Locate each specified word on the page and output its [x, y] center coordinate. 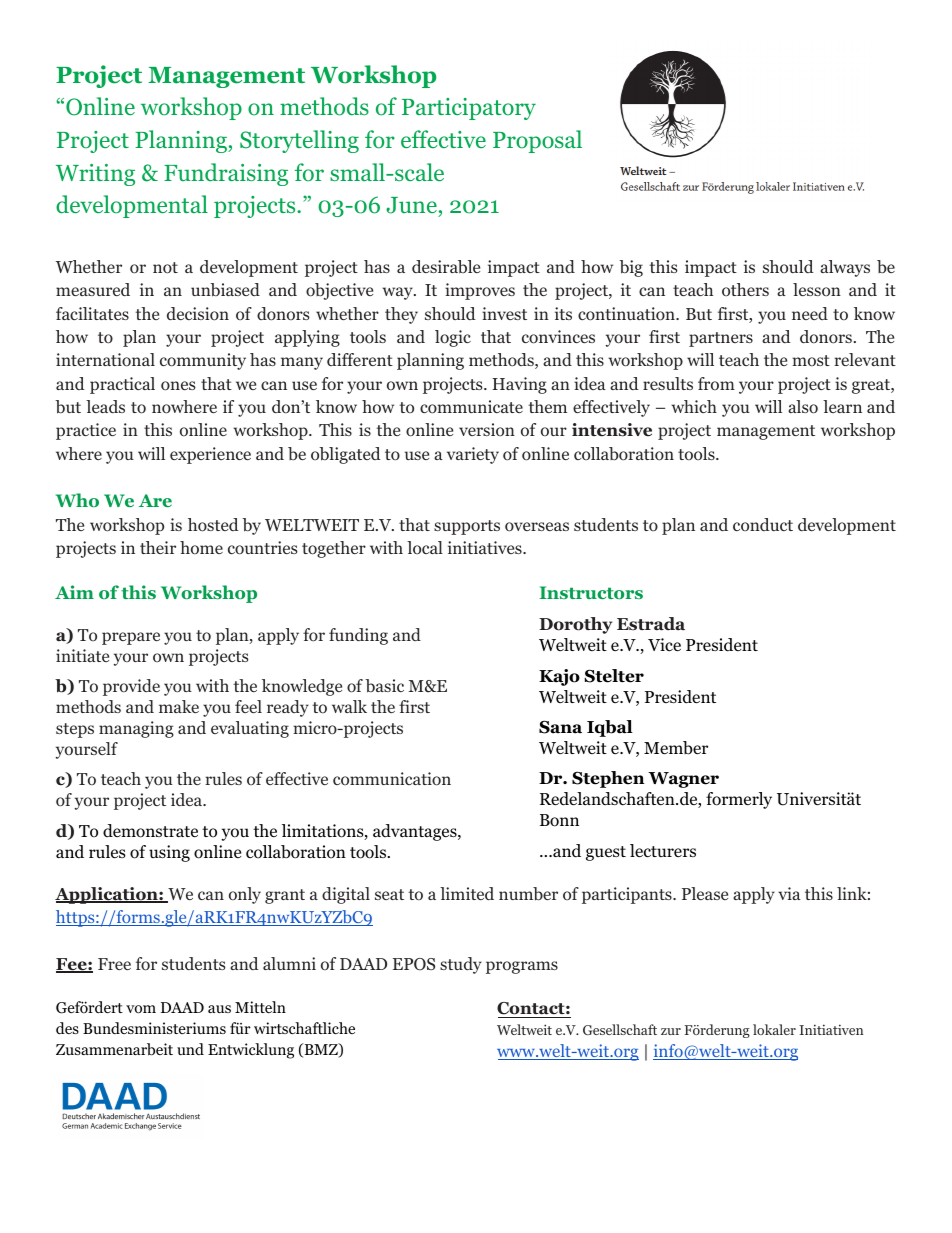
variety [473, 455]
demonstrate [150, 831]
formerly [739, 800]
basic [384, 686]
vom [141, 1009]
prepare [131, 638]
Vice [664, 645]
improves [480, 291]
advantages [416, 832]
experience [210, 455]
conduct [763, 524]
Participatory [469, 109]
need [810, 313]
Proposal [537, 141]
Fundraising [226, 174]
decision [198, 314]
